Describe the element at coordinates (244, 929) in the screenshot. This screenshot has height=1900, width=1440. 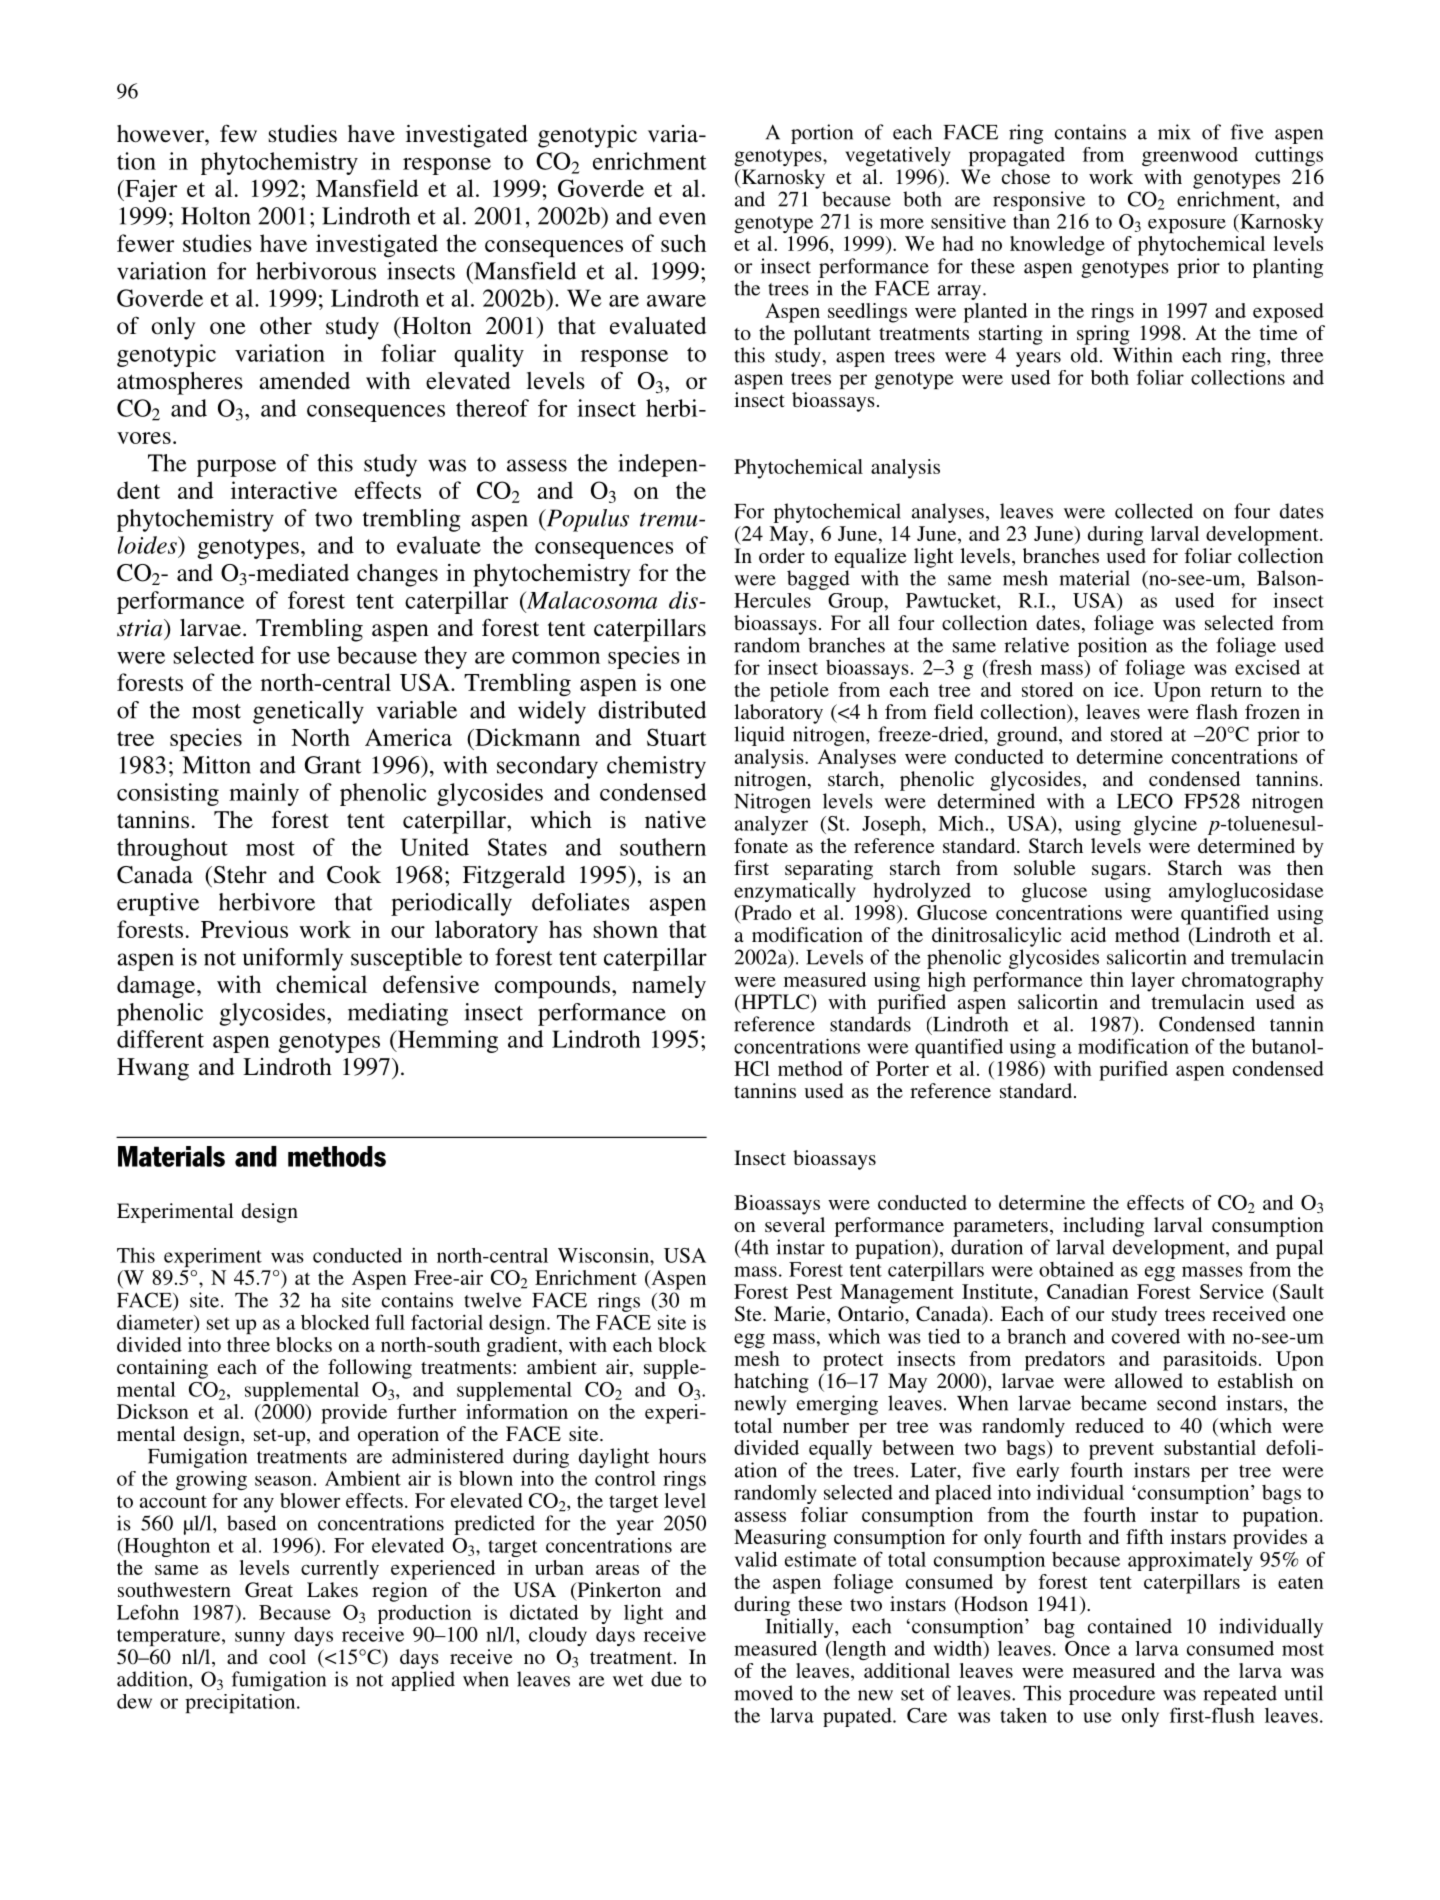
I see `Previous` at that location.
